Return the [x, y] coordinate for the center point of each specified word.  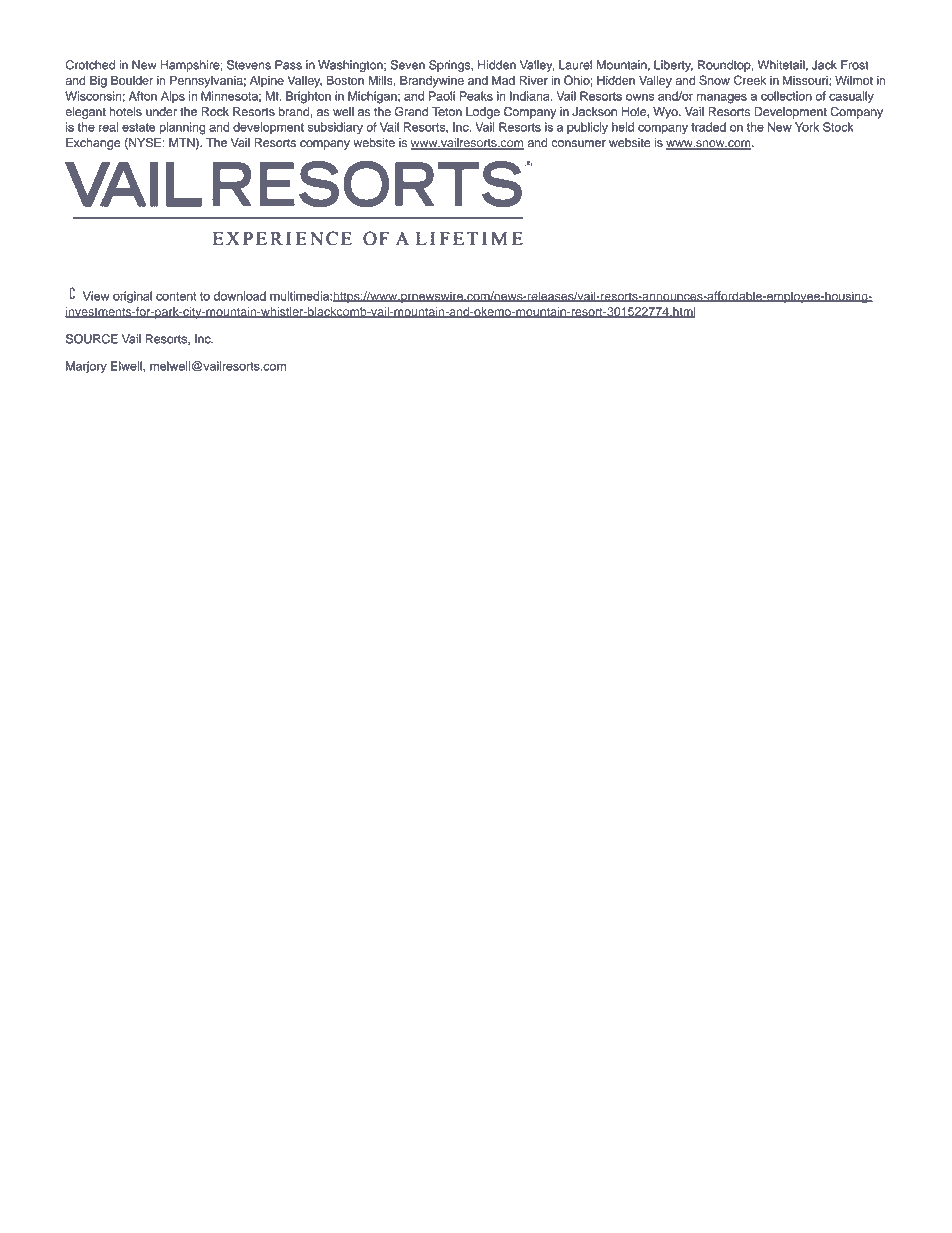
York [807, 127]
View [96, 296]
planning [183, 128]
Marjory [86, 367]
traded [708, 127]
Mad [503, 80]
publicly [587, 128]
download [240, 296]
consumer [578, 144]
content [176, 296]
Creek [750, 80]
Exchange [93, 144]
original [132, 297]
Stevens [249, 65]
